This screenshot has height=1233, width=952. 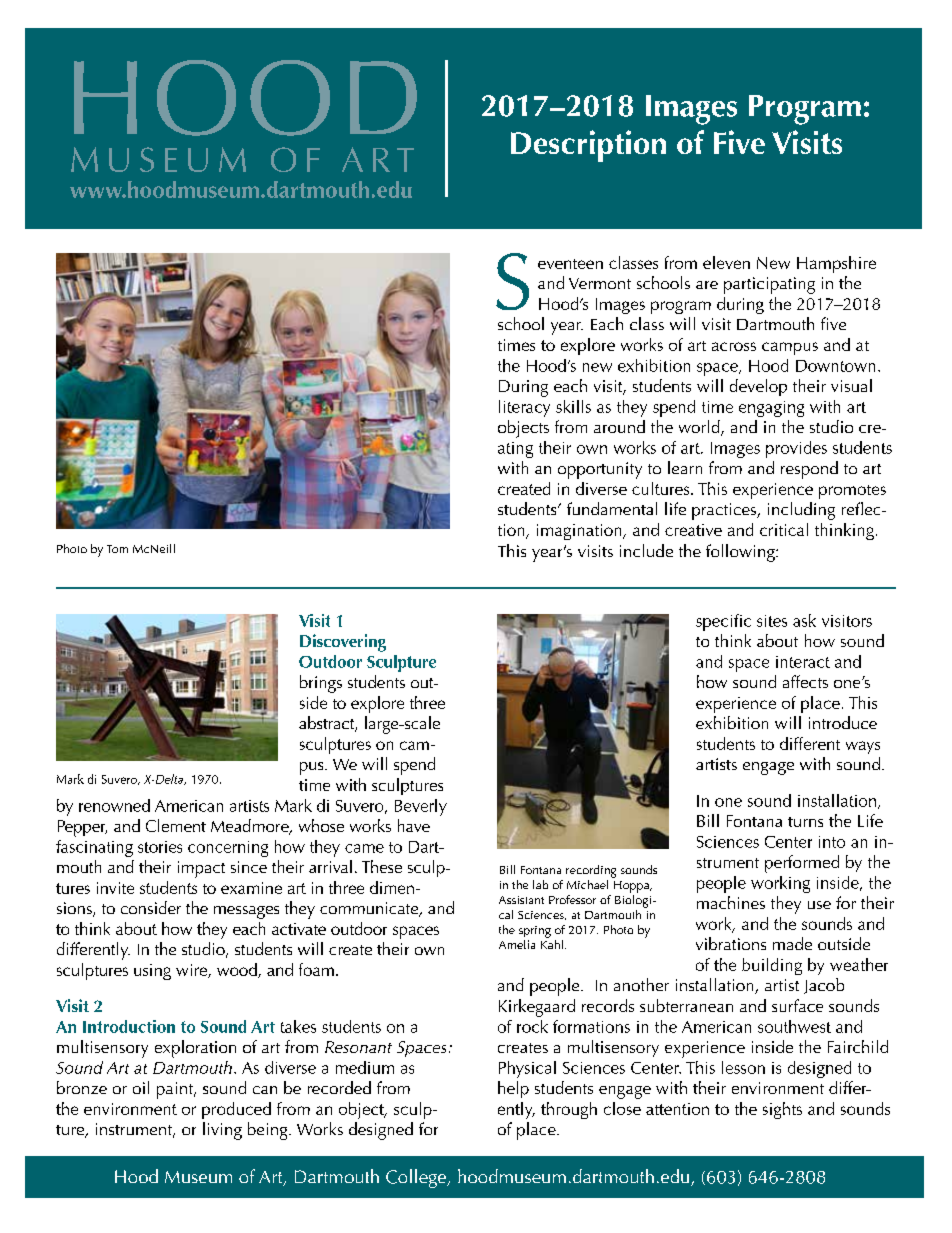 I want to click on including, so click(x=801, y=511).
